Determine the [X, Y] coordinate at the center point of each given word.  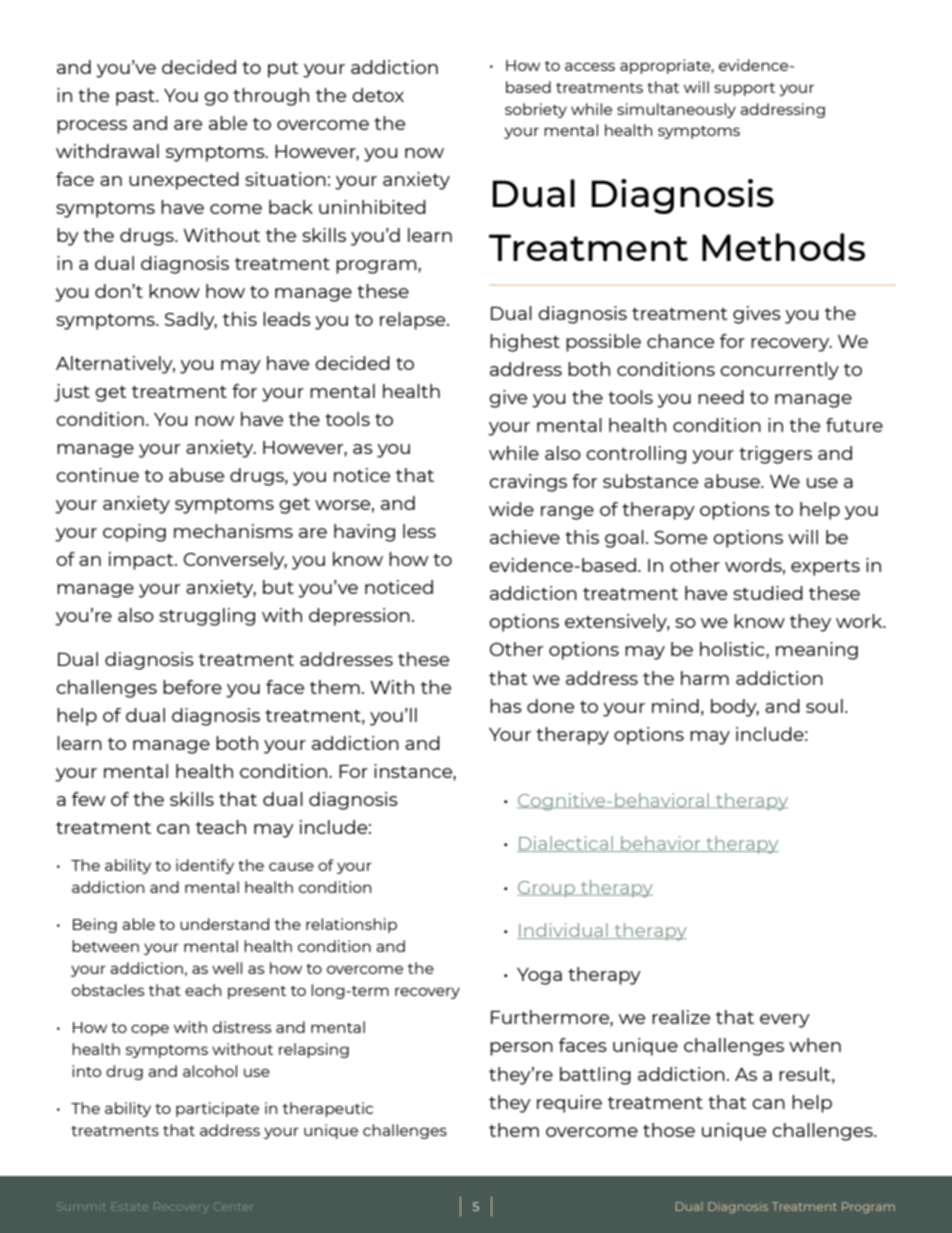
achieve [525, 537]
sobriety [536, 110]
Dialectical [566, 844]
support [744, 89]
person [521, 1049]
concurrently [779, 371]
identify [205, 866]
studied [768, 593]
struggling [207, 617]
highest [525, 343]
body [735, 708]
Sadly [191, 321]
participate [217, 1109]
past [136, 98]
